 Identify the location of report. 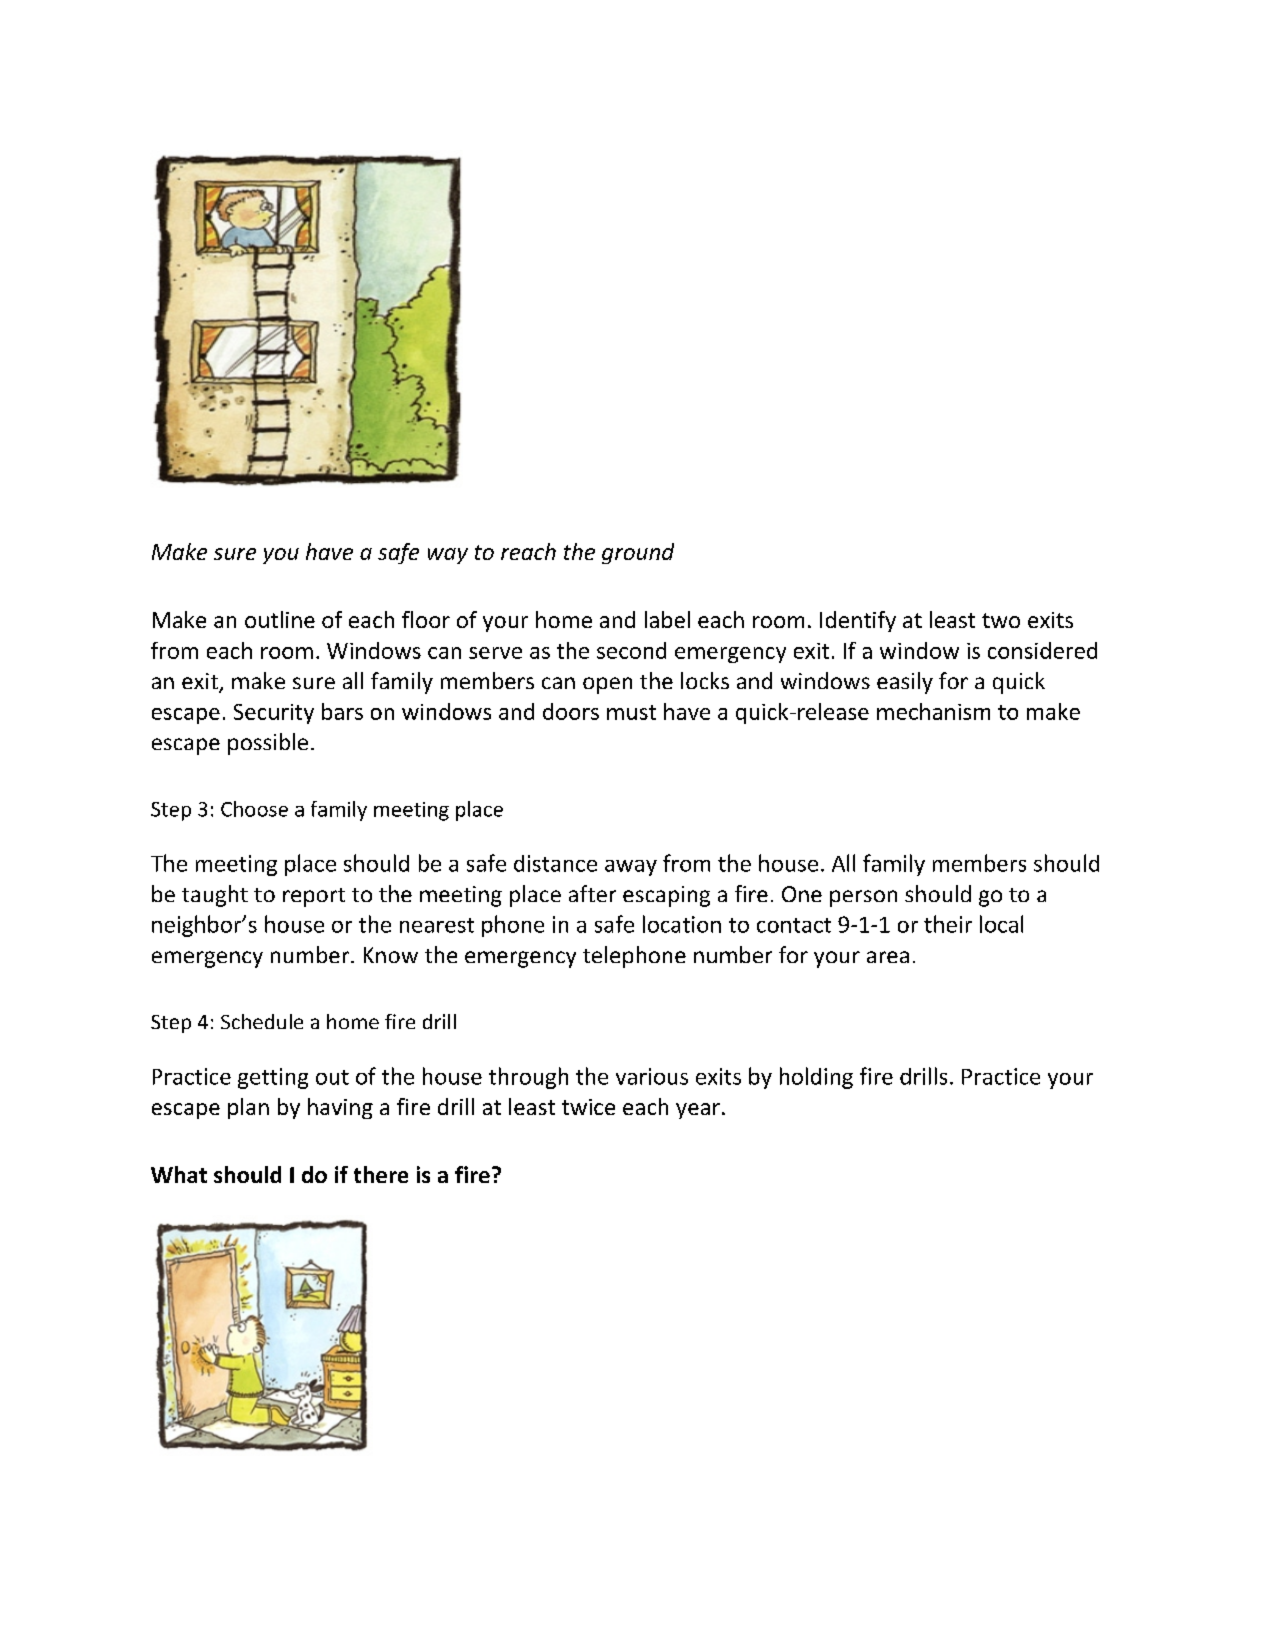
(314, 897).
